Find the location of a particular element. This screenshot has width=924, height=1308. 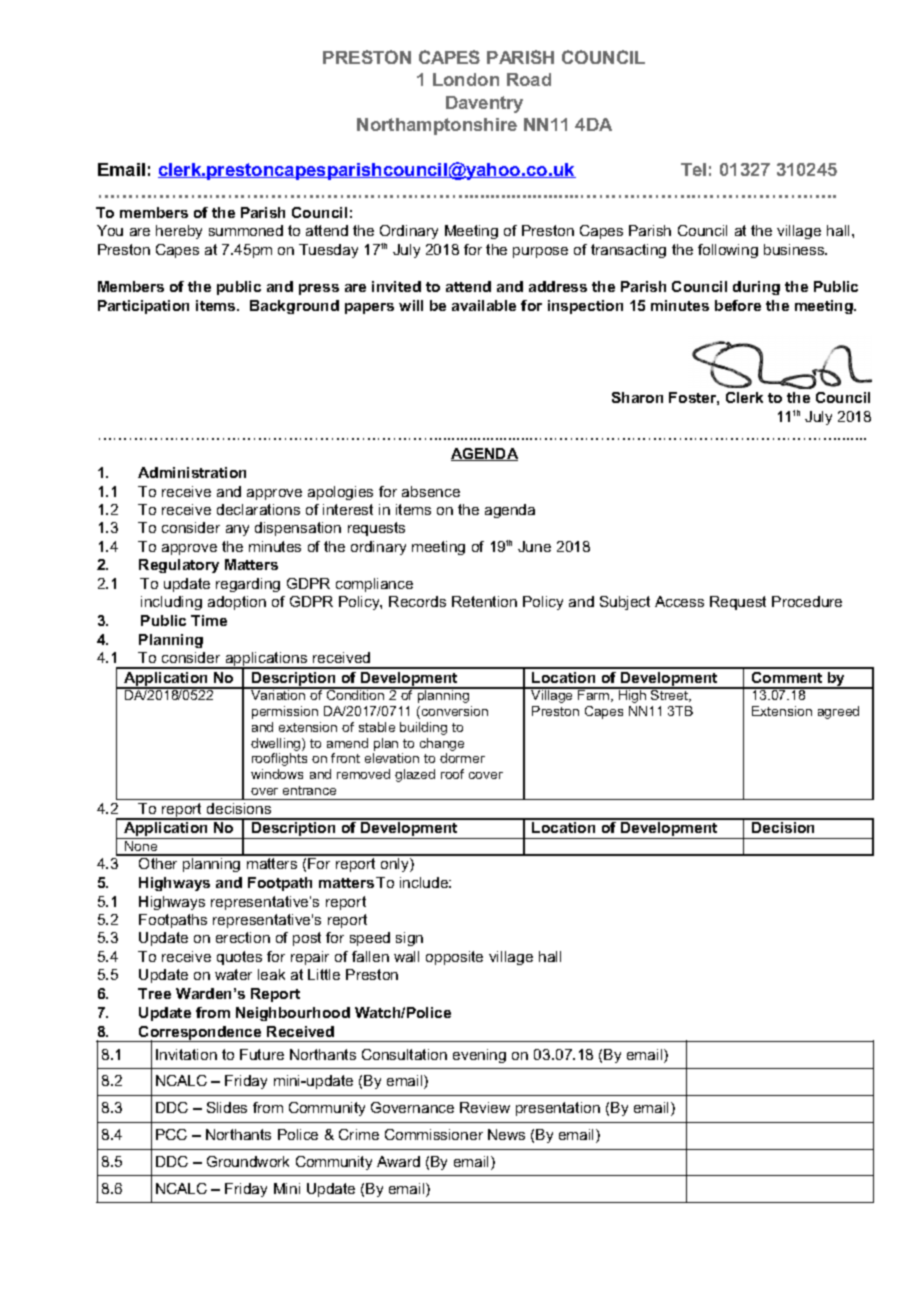

Northamptonshire is located at coordinates (437, 126).
